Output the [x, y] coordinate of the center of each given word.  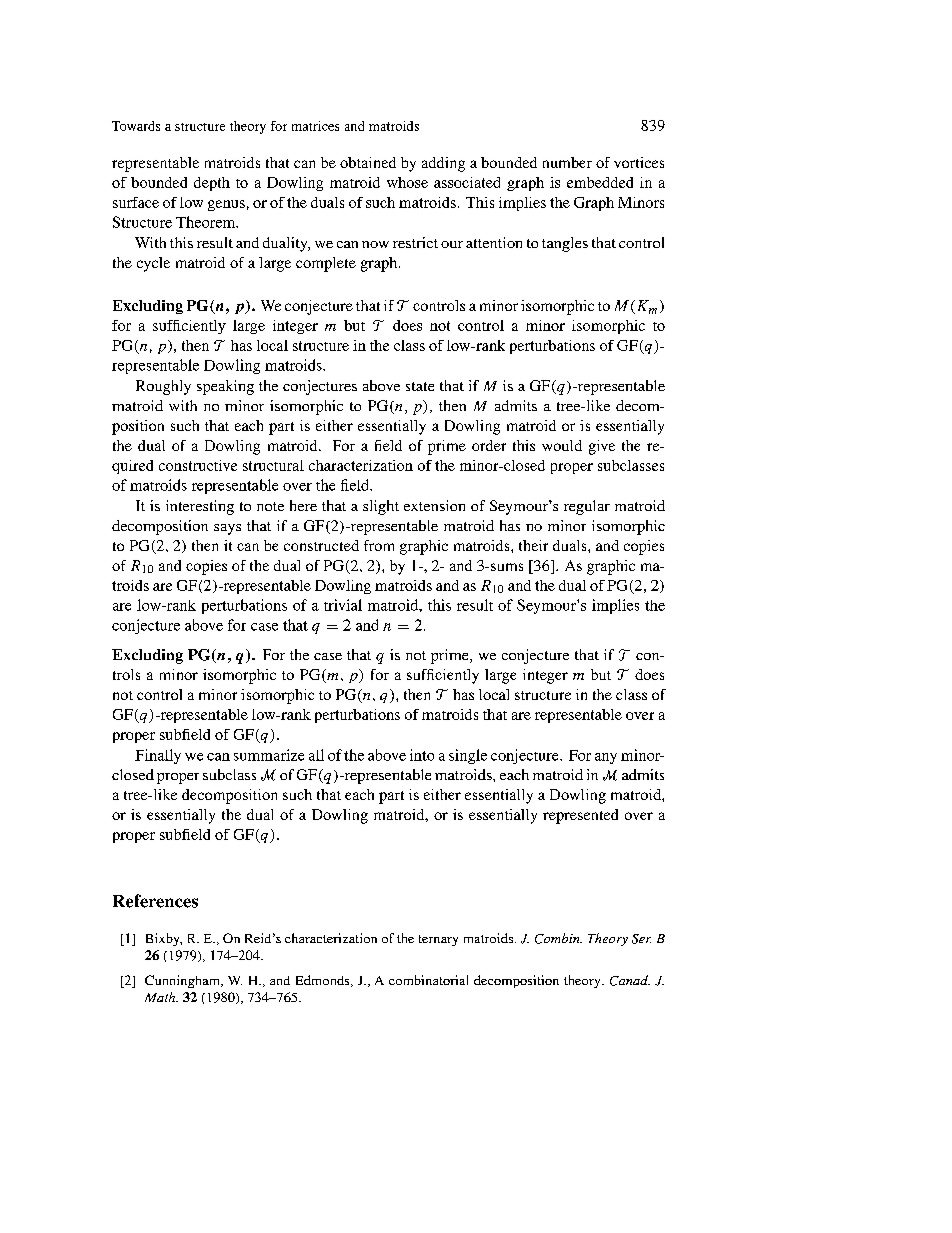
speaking [225, 387]
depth [212, 184]
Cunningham [183, 981]
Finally [158, 756]
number [567, 162]
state [420, 386]
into [422, 755]
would [562, 445]
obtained [368, 162]
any [606, 758]
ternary [438, 940]
